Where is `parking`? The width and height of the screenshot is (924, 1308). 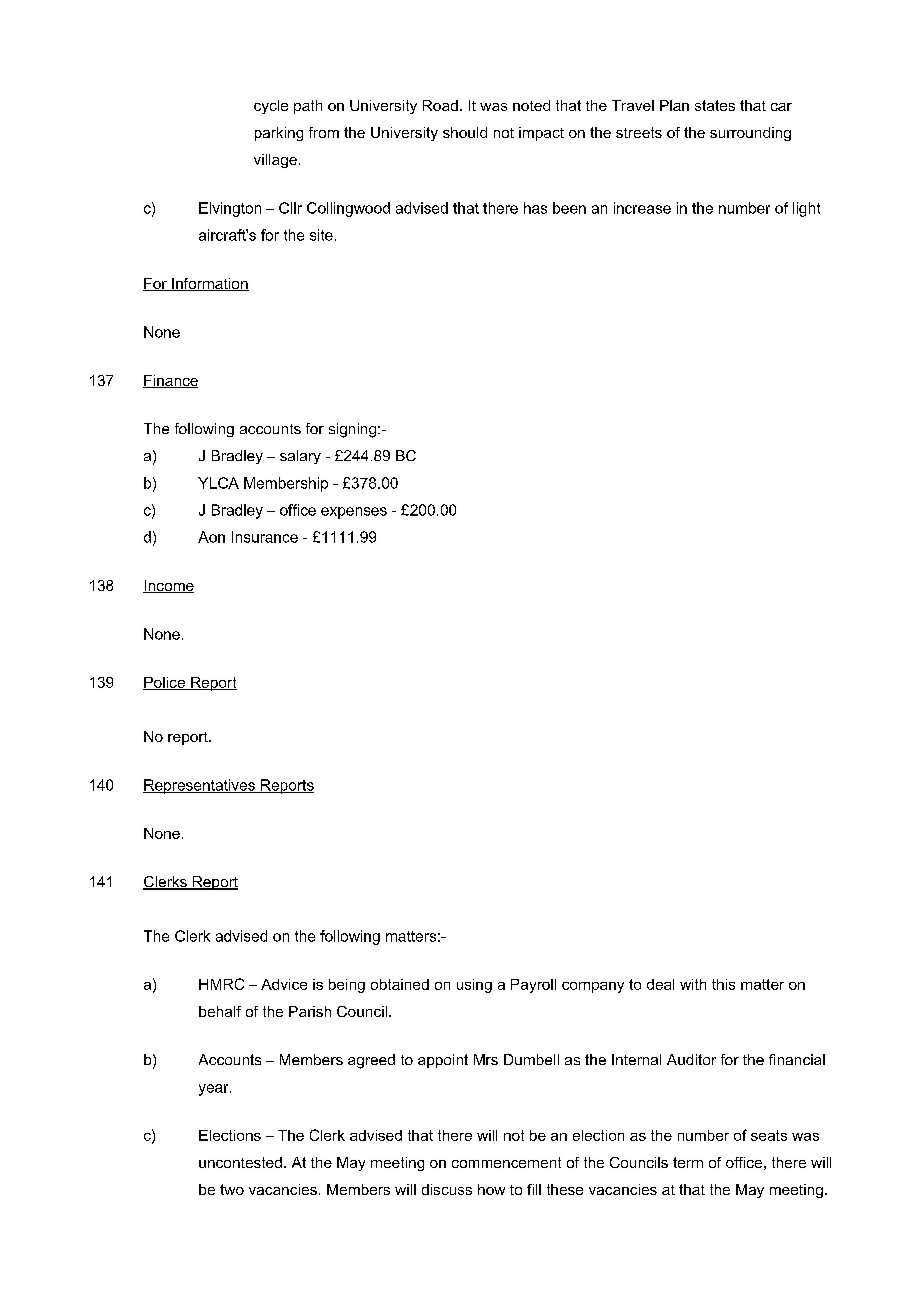
parking is located at coordinates (279, 134).
